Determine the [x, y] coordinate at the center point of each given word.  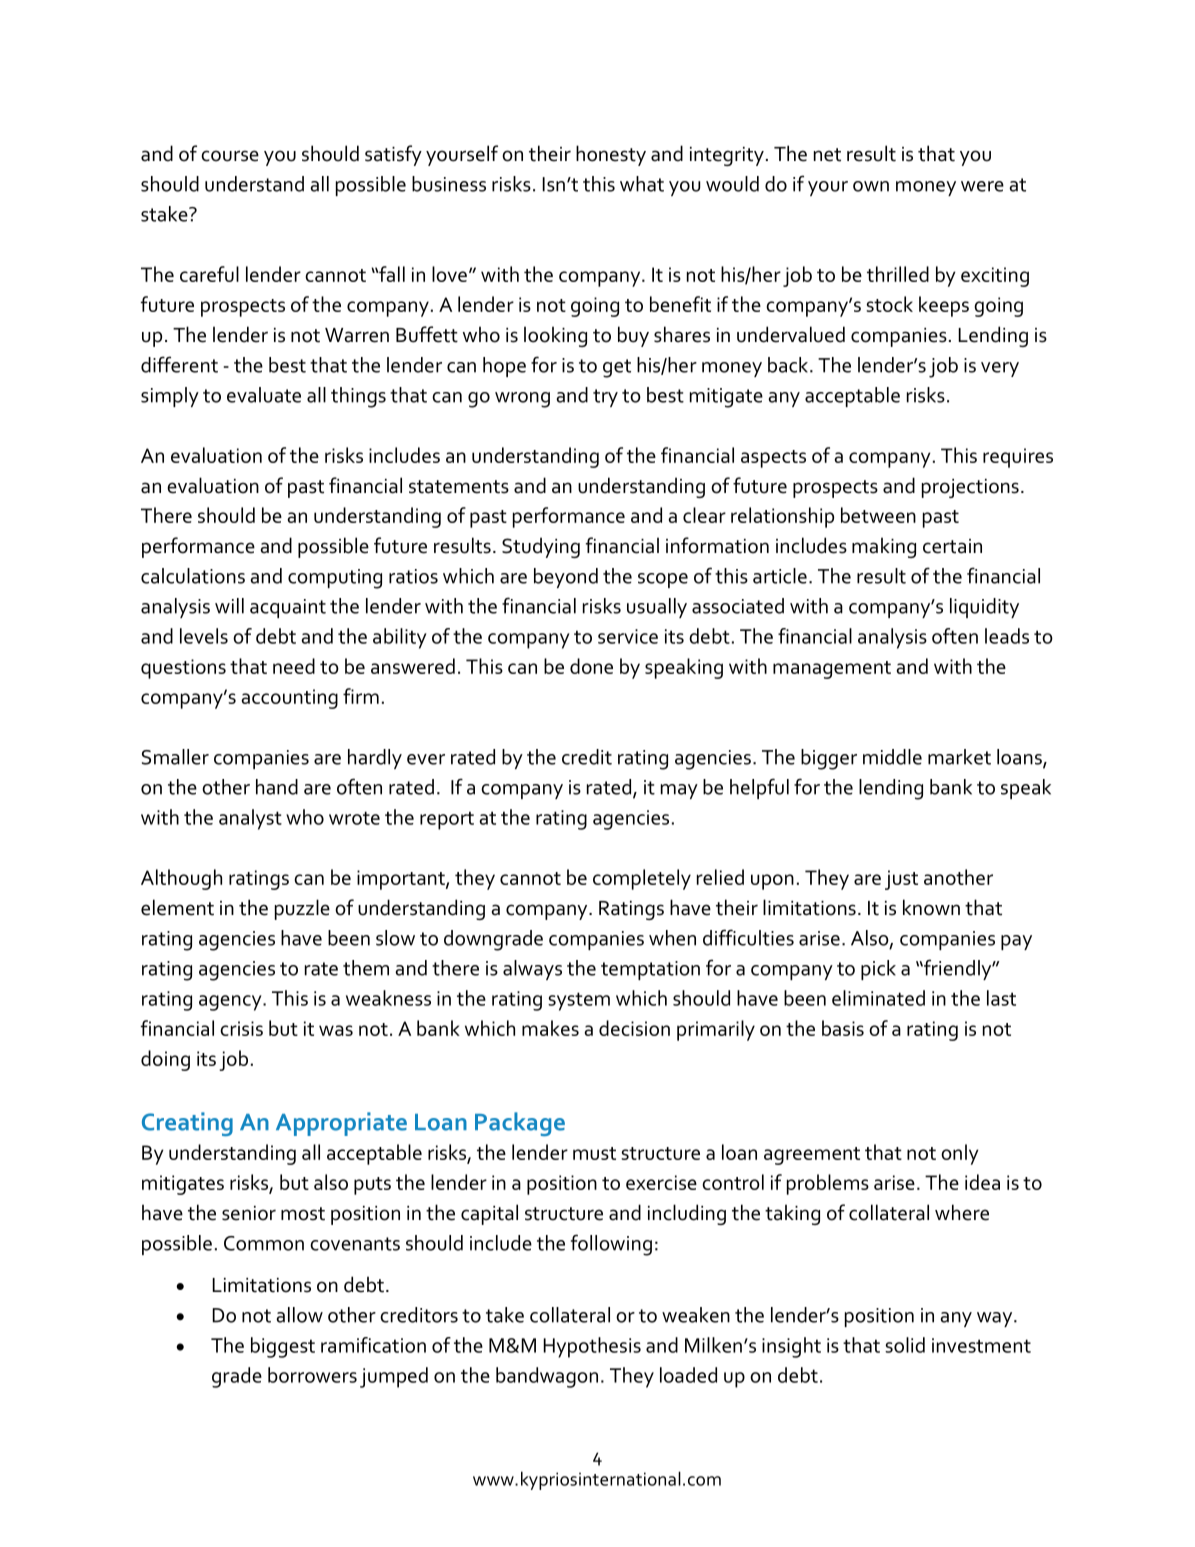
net [827, 155]
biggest [283, 1347]
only [960, 1154]
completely [642, 879]
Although [181, 879]
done [591, 666]
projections [970, 488]
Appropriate [341, 1124]
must [594, 1153]
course [230, 156]
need [294, 666]
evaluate [264, 395]
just [901, 880]
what [642, 184]
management [832, 670]
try [605, 398]
